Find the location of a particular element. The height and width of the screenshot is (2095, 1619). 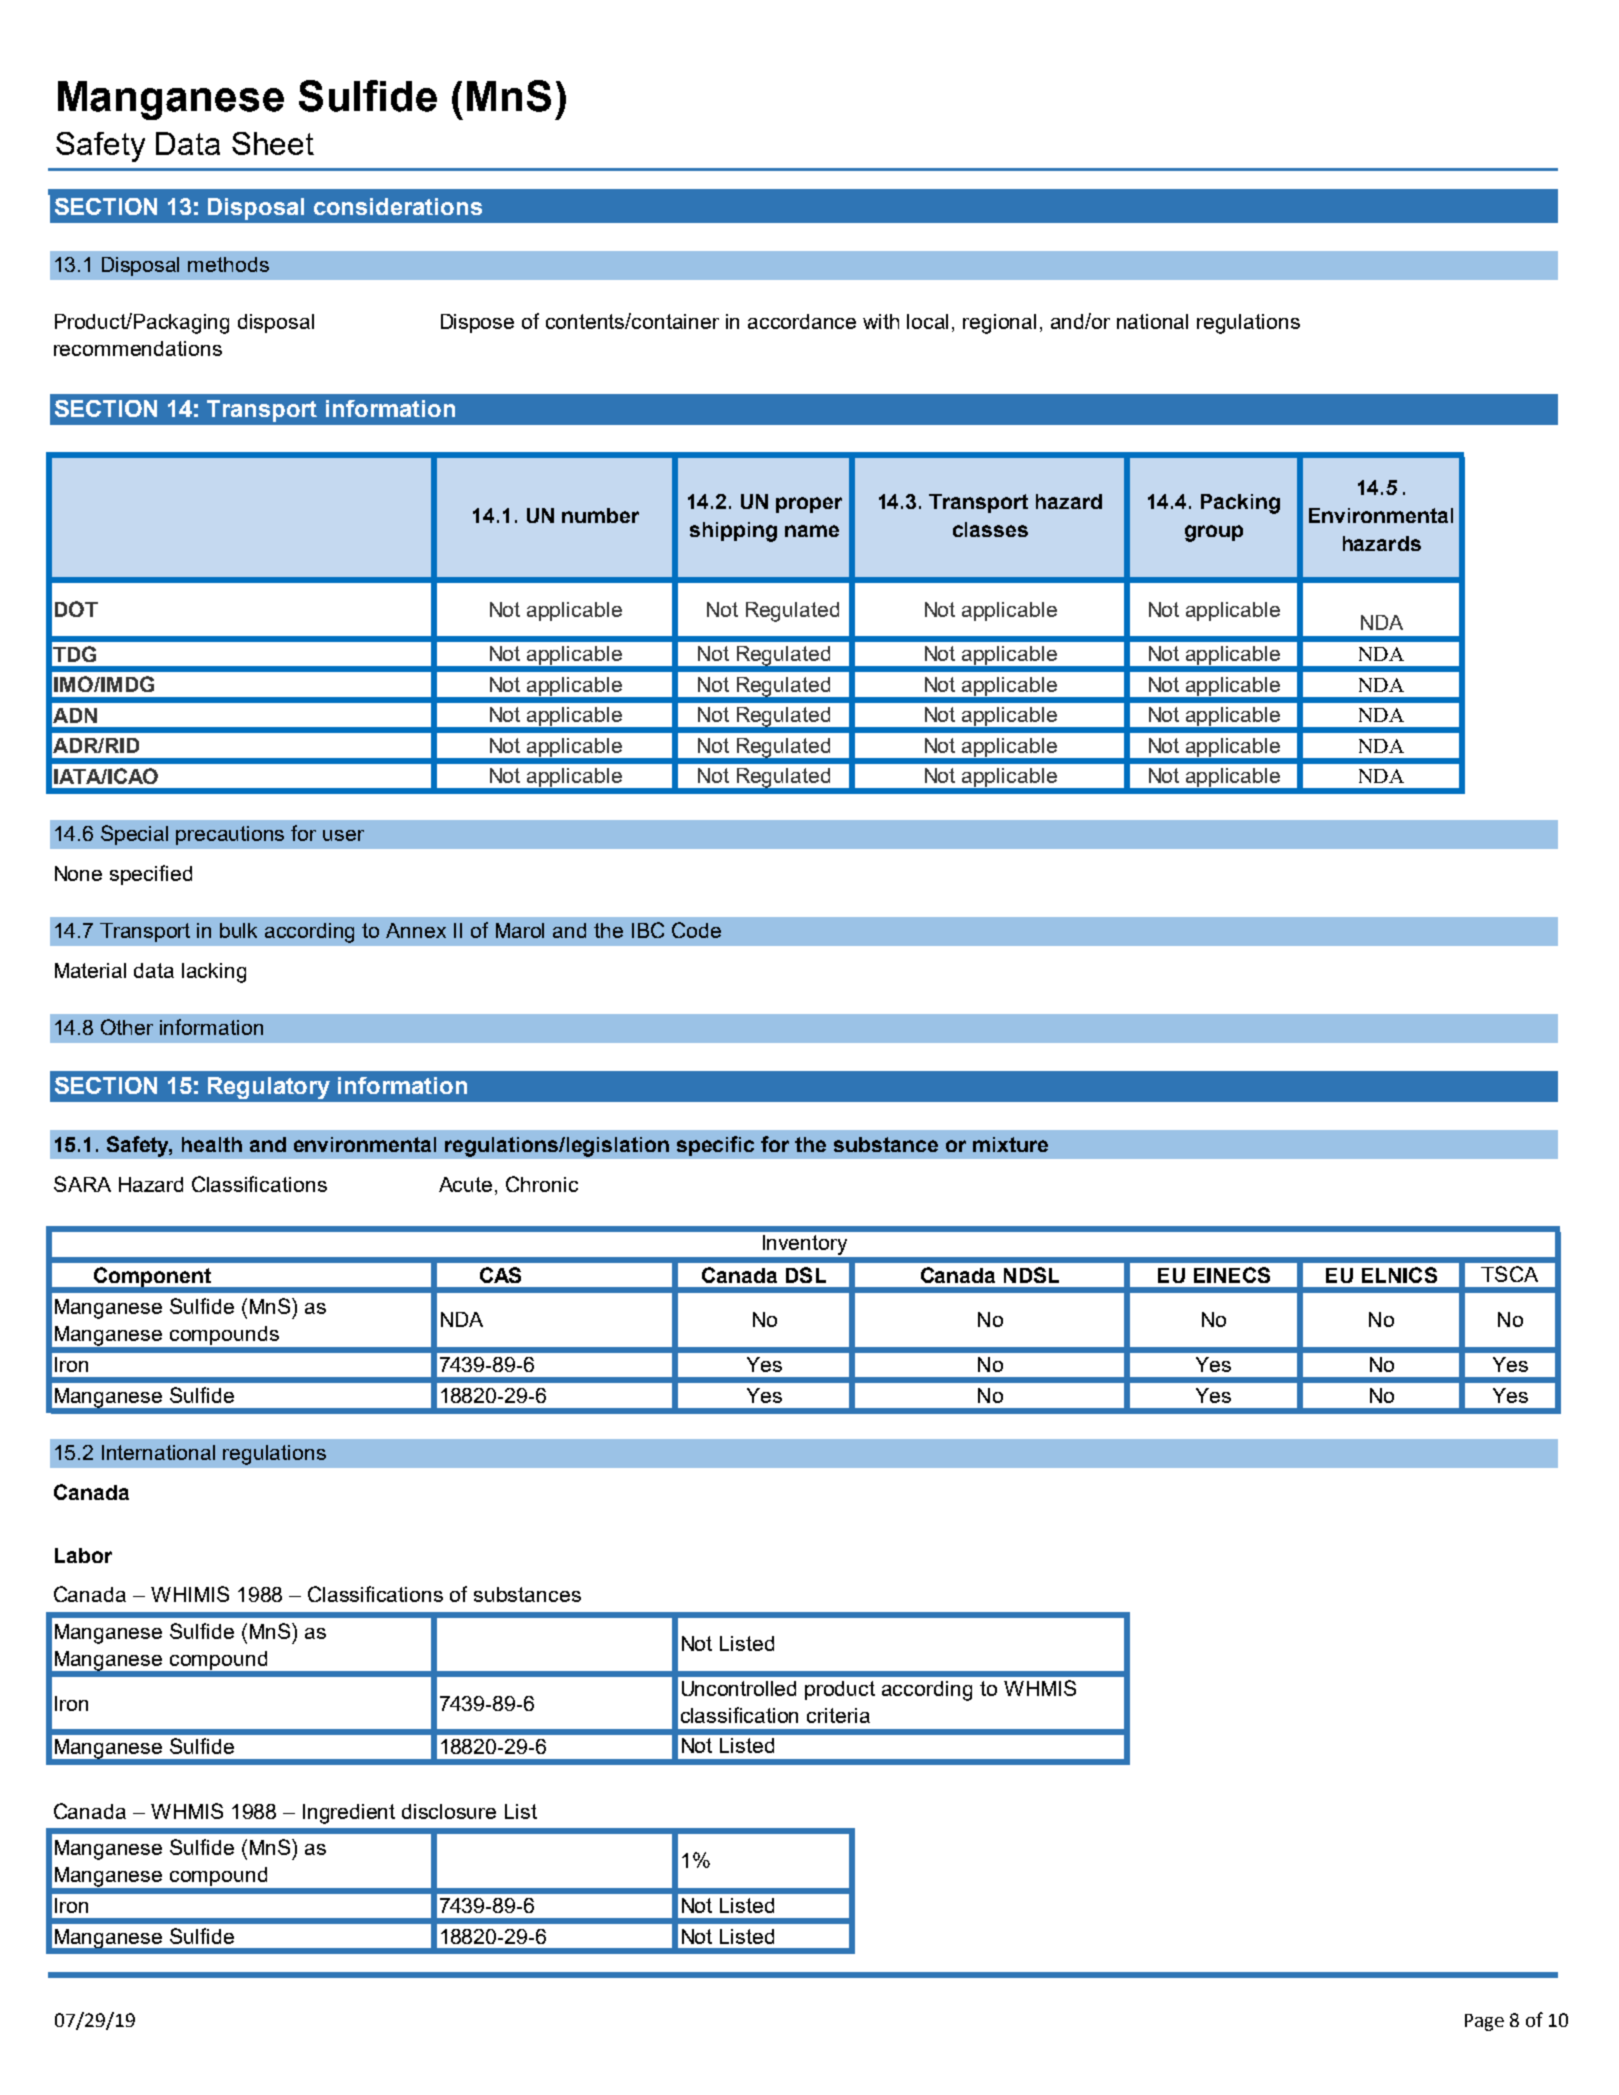

Uncontrolled is located at coordinates (739, 1688).
